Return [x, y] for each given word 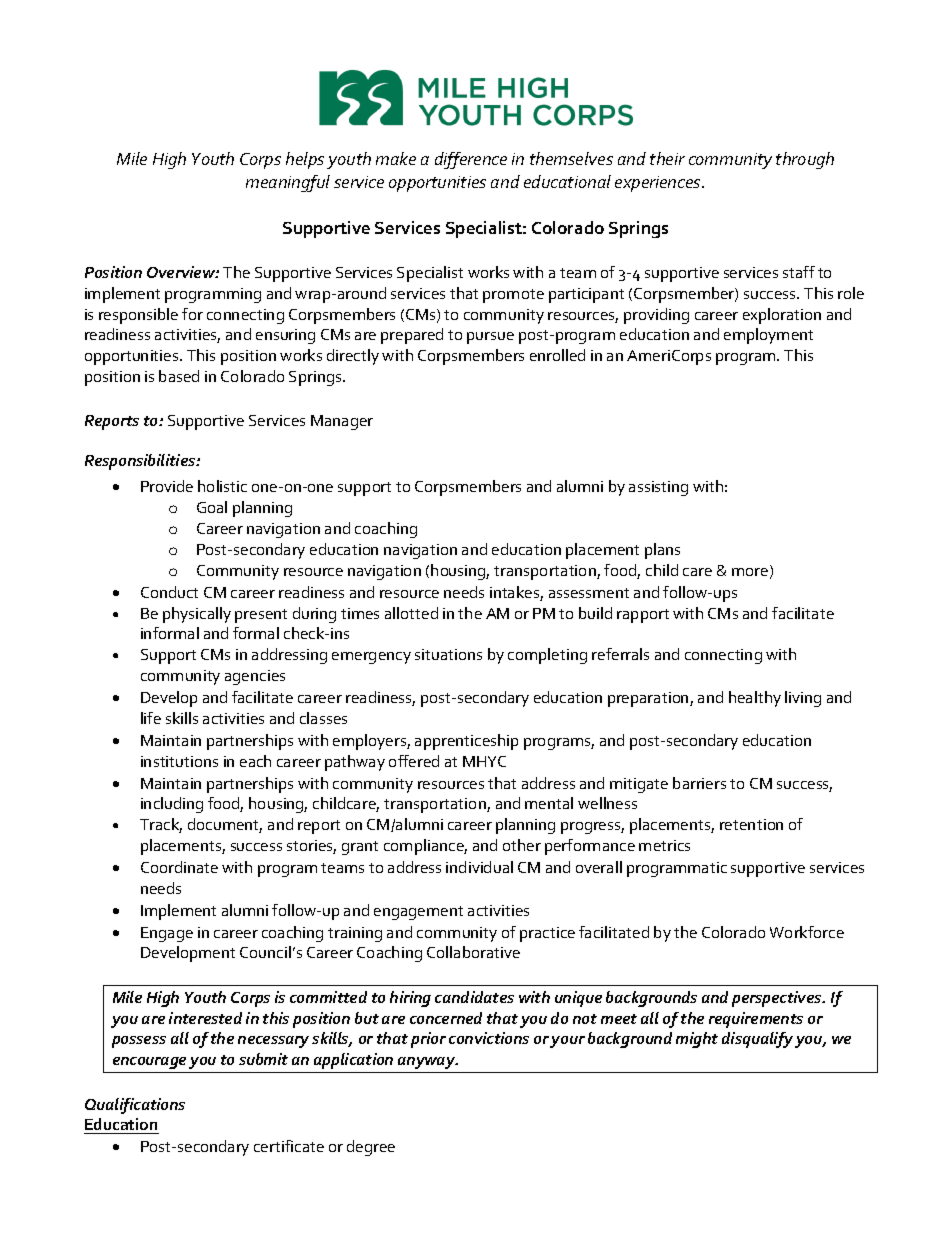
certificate [289, 1146]
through [805, 160]
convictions [489, 1038]
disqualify [757, 1040]
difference [471, 160]
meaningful [288, 183]
